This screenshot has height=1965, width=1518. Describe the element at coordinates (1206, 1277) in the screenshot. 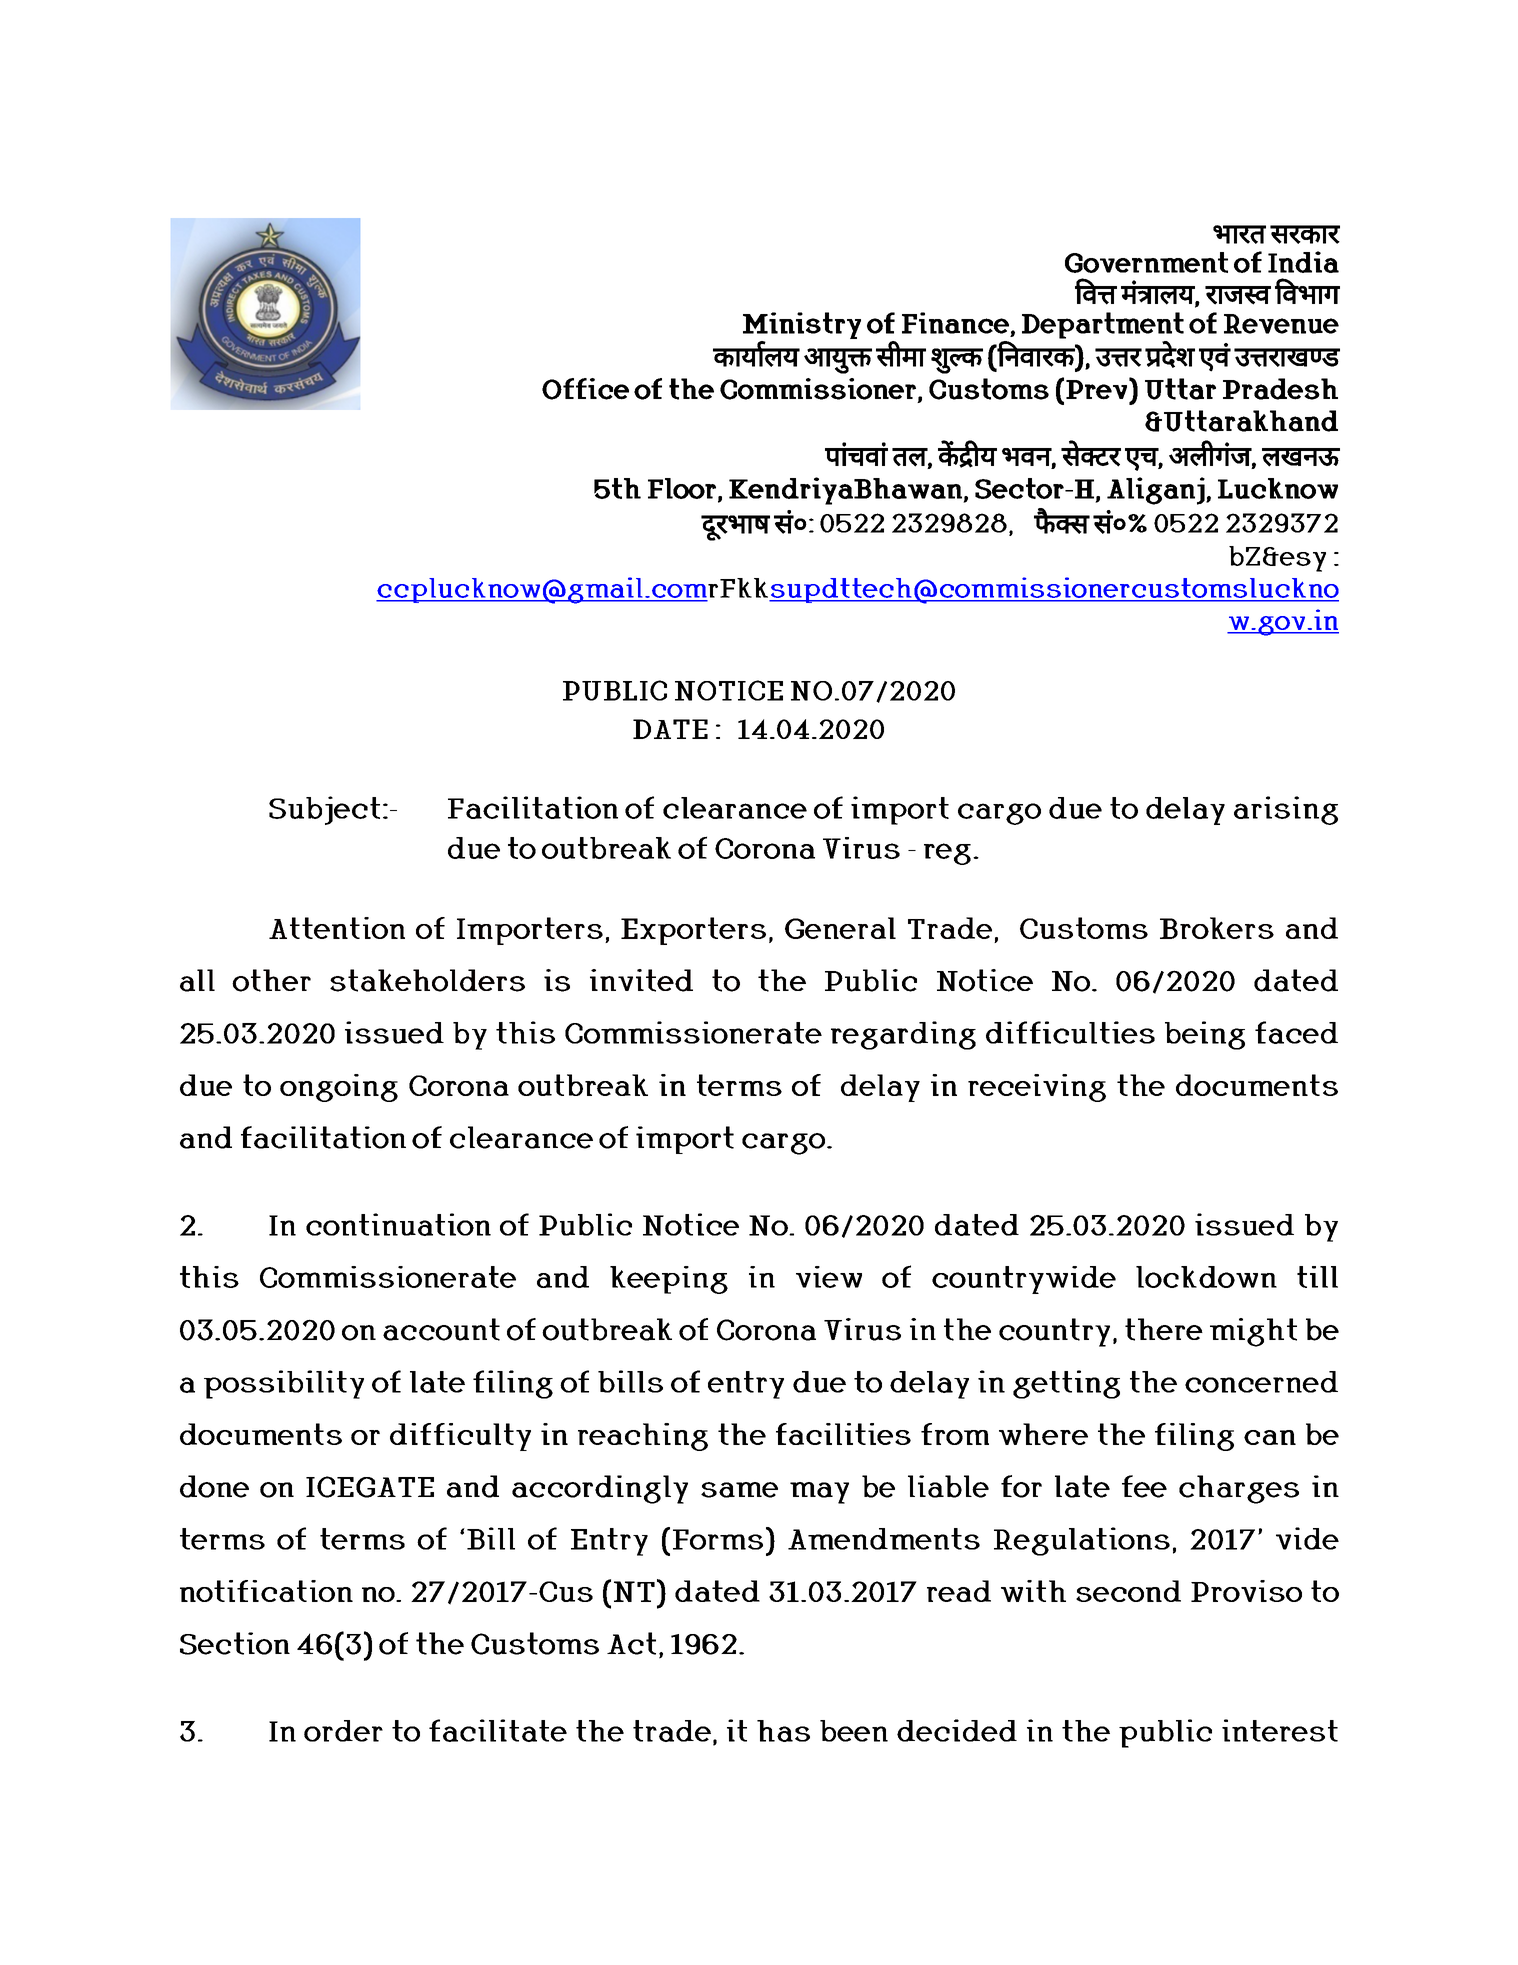

I see `lockdown` at that location.
